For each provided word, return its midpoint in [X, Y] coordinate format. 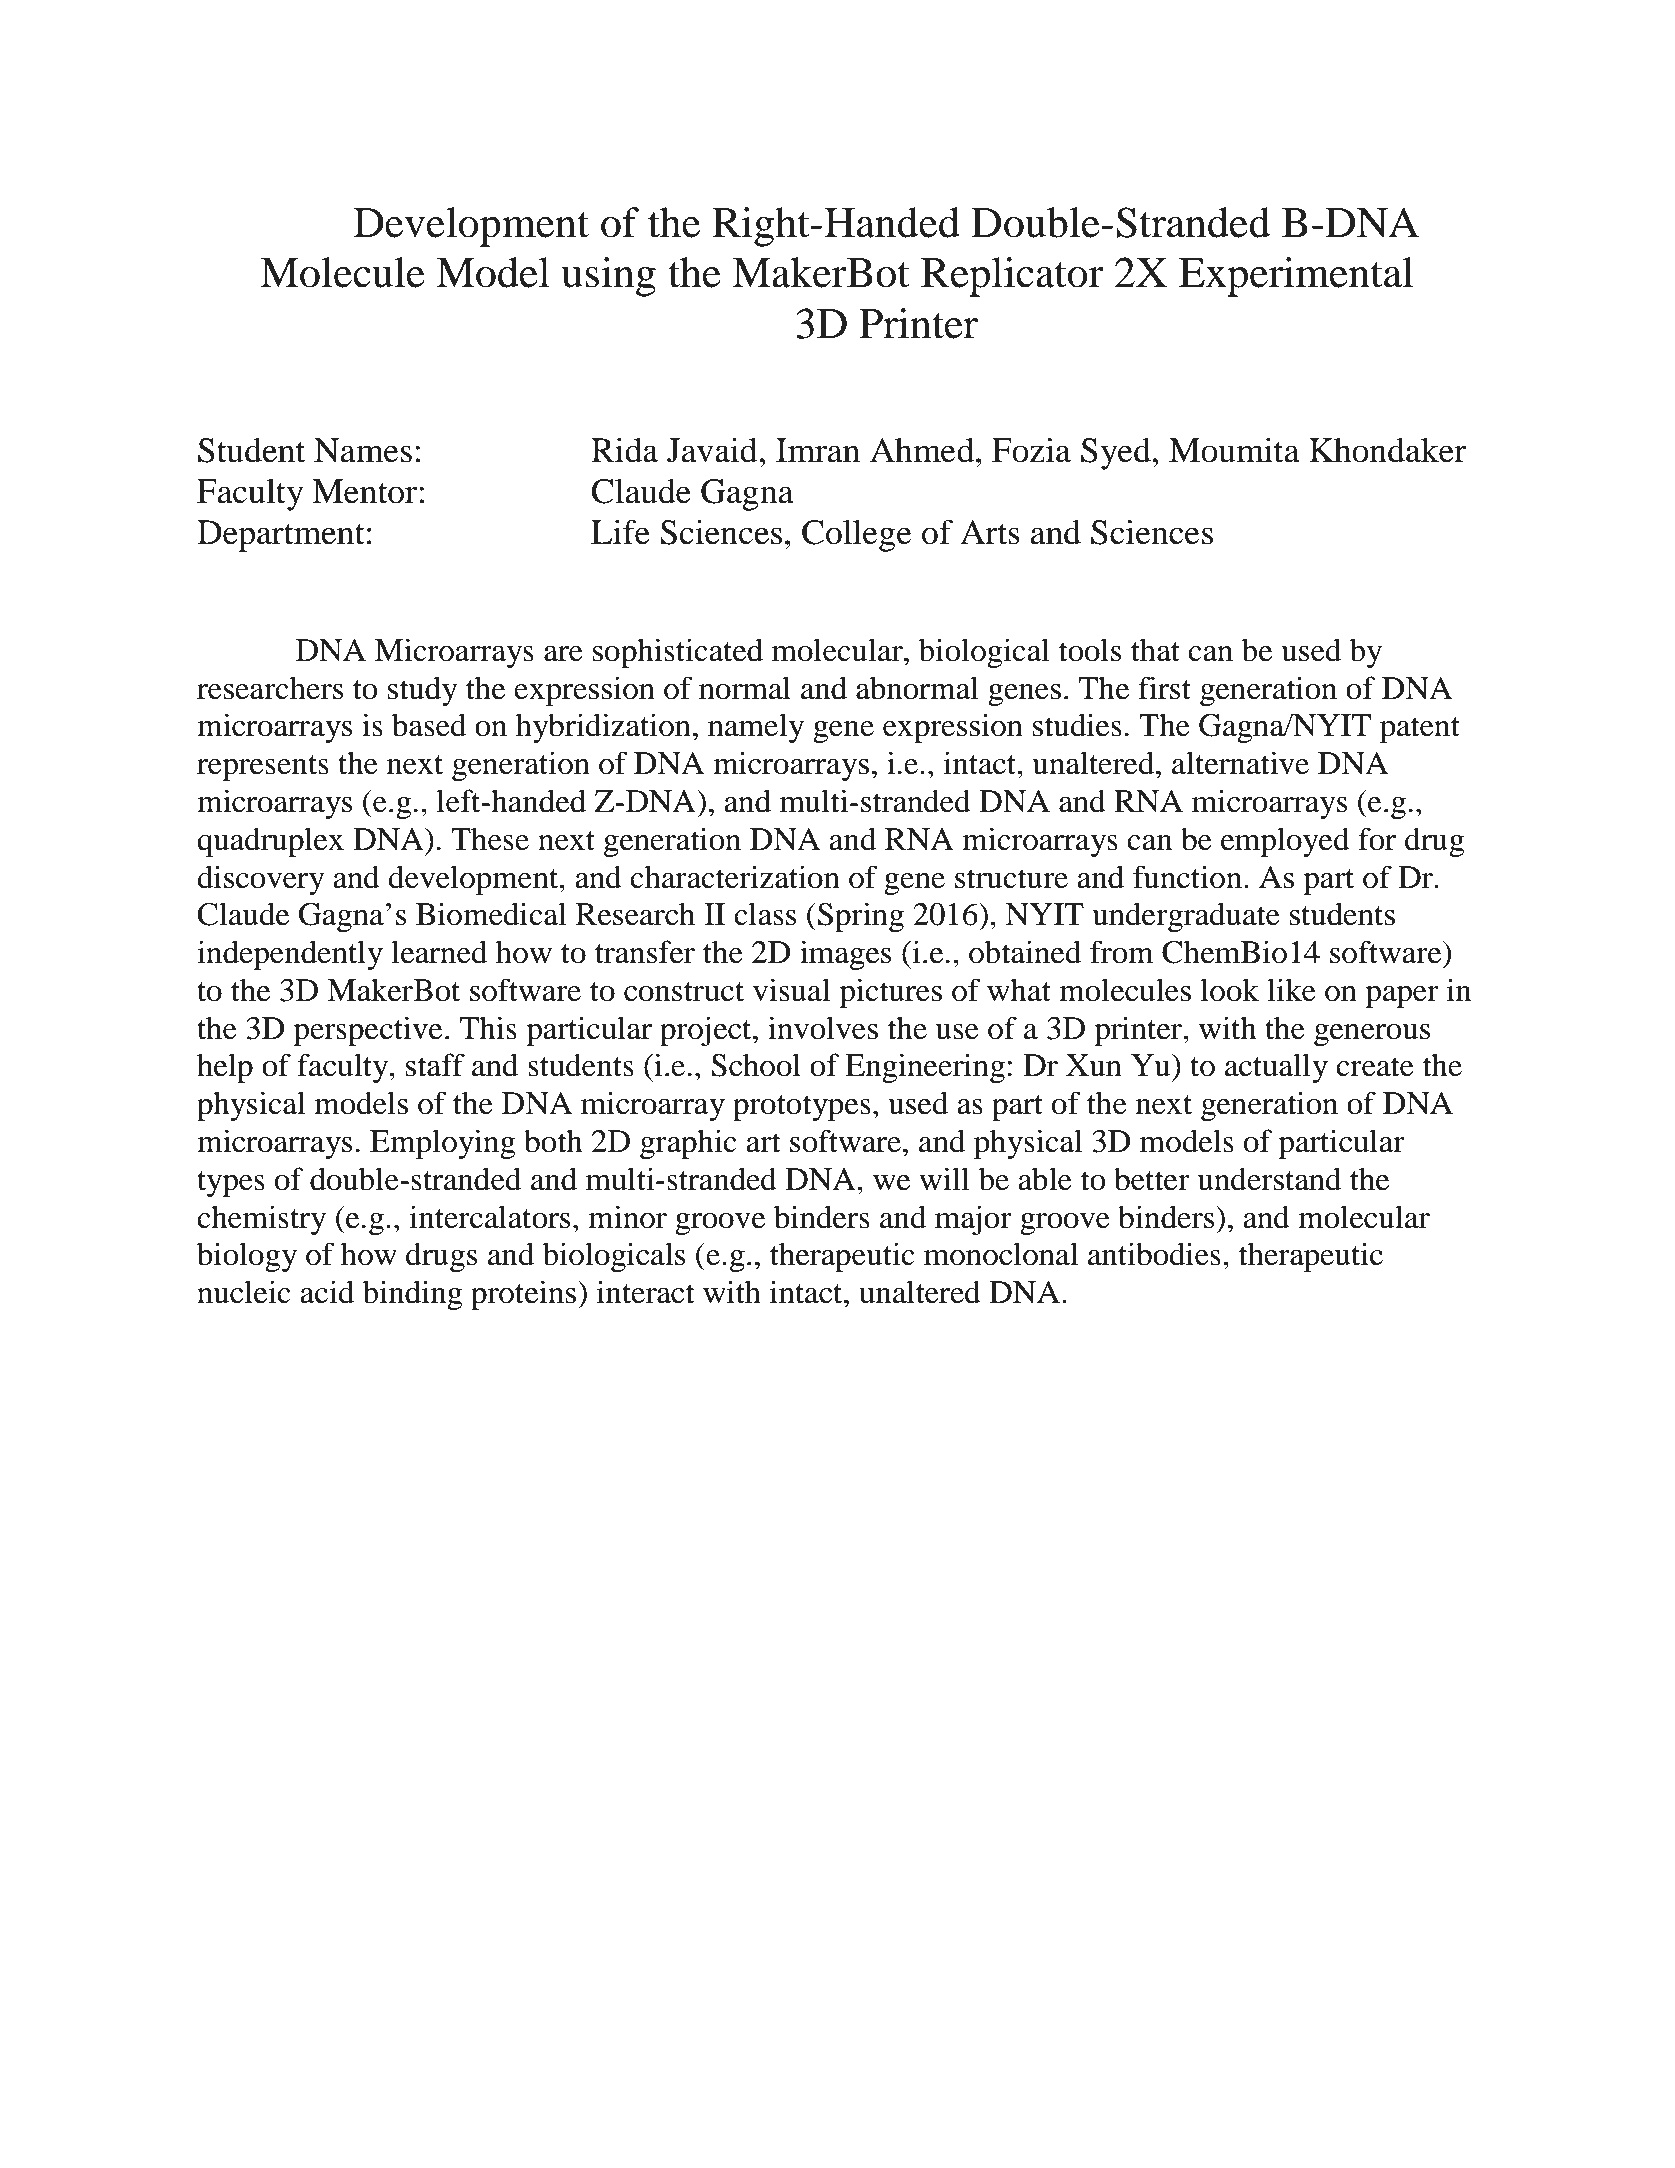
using [608, 277]
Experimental [1296, 277]
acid [327, 1292]
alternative [1240, 763]
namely [756, 728]
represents [263, 768]
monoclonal [1001, 1254]
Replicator [1012, 277]
